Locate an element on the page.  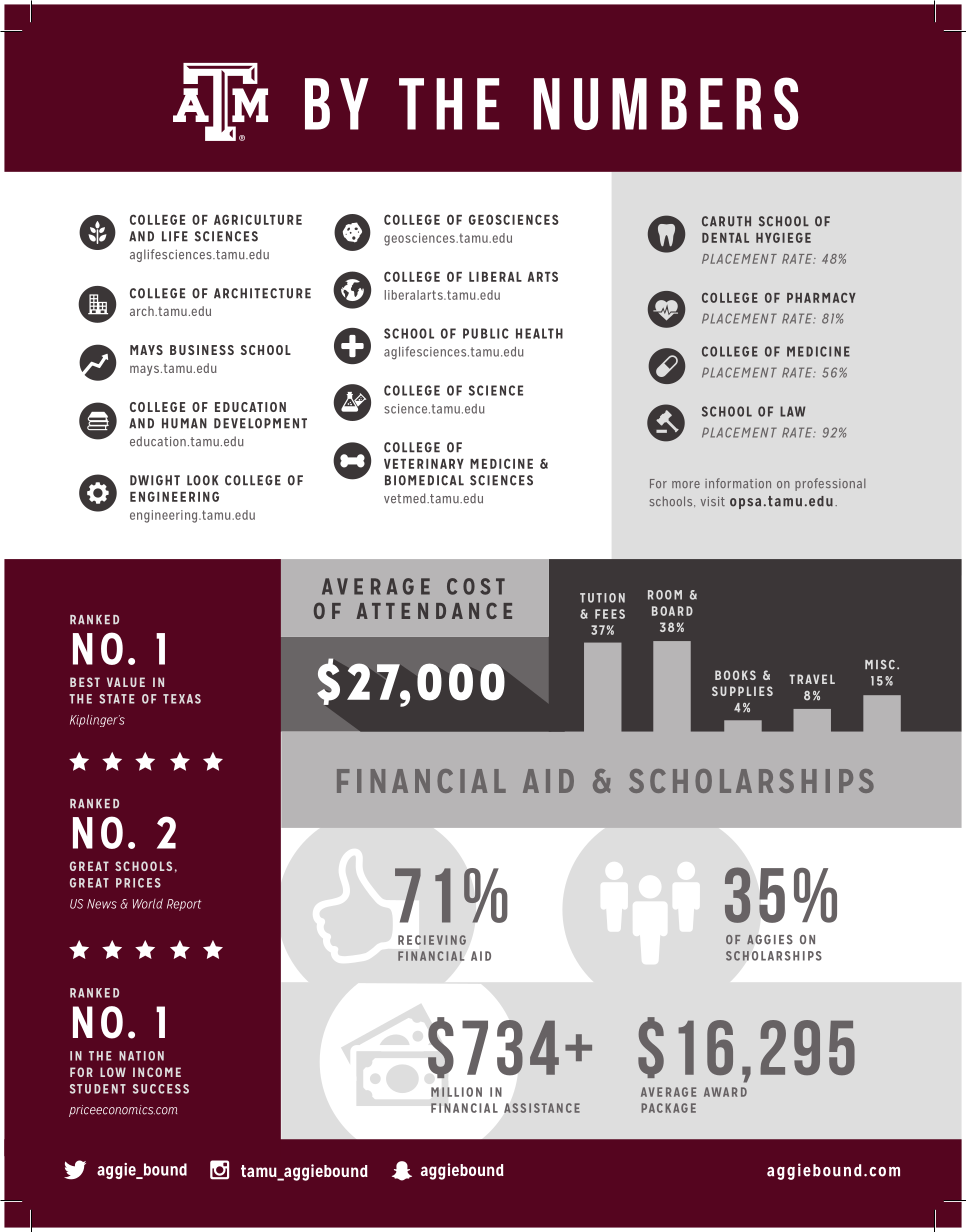
VALUE is located at coordinates (126, 682).
